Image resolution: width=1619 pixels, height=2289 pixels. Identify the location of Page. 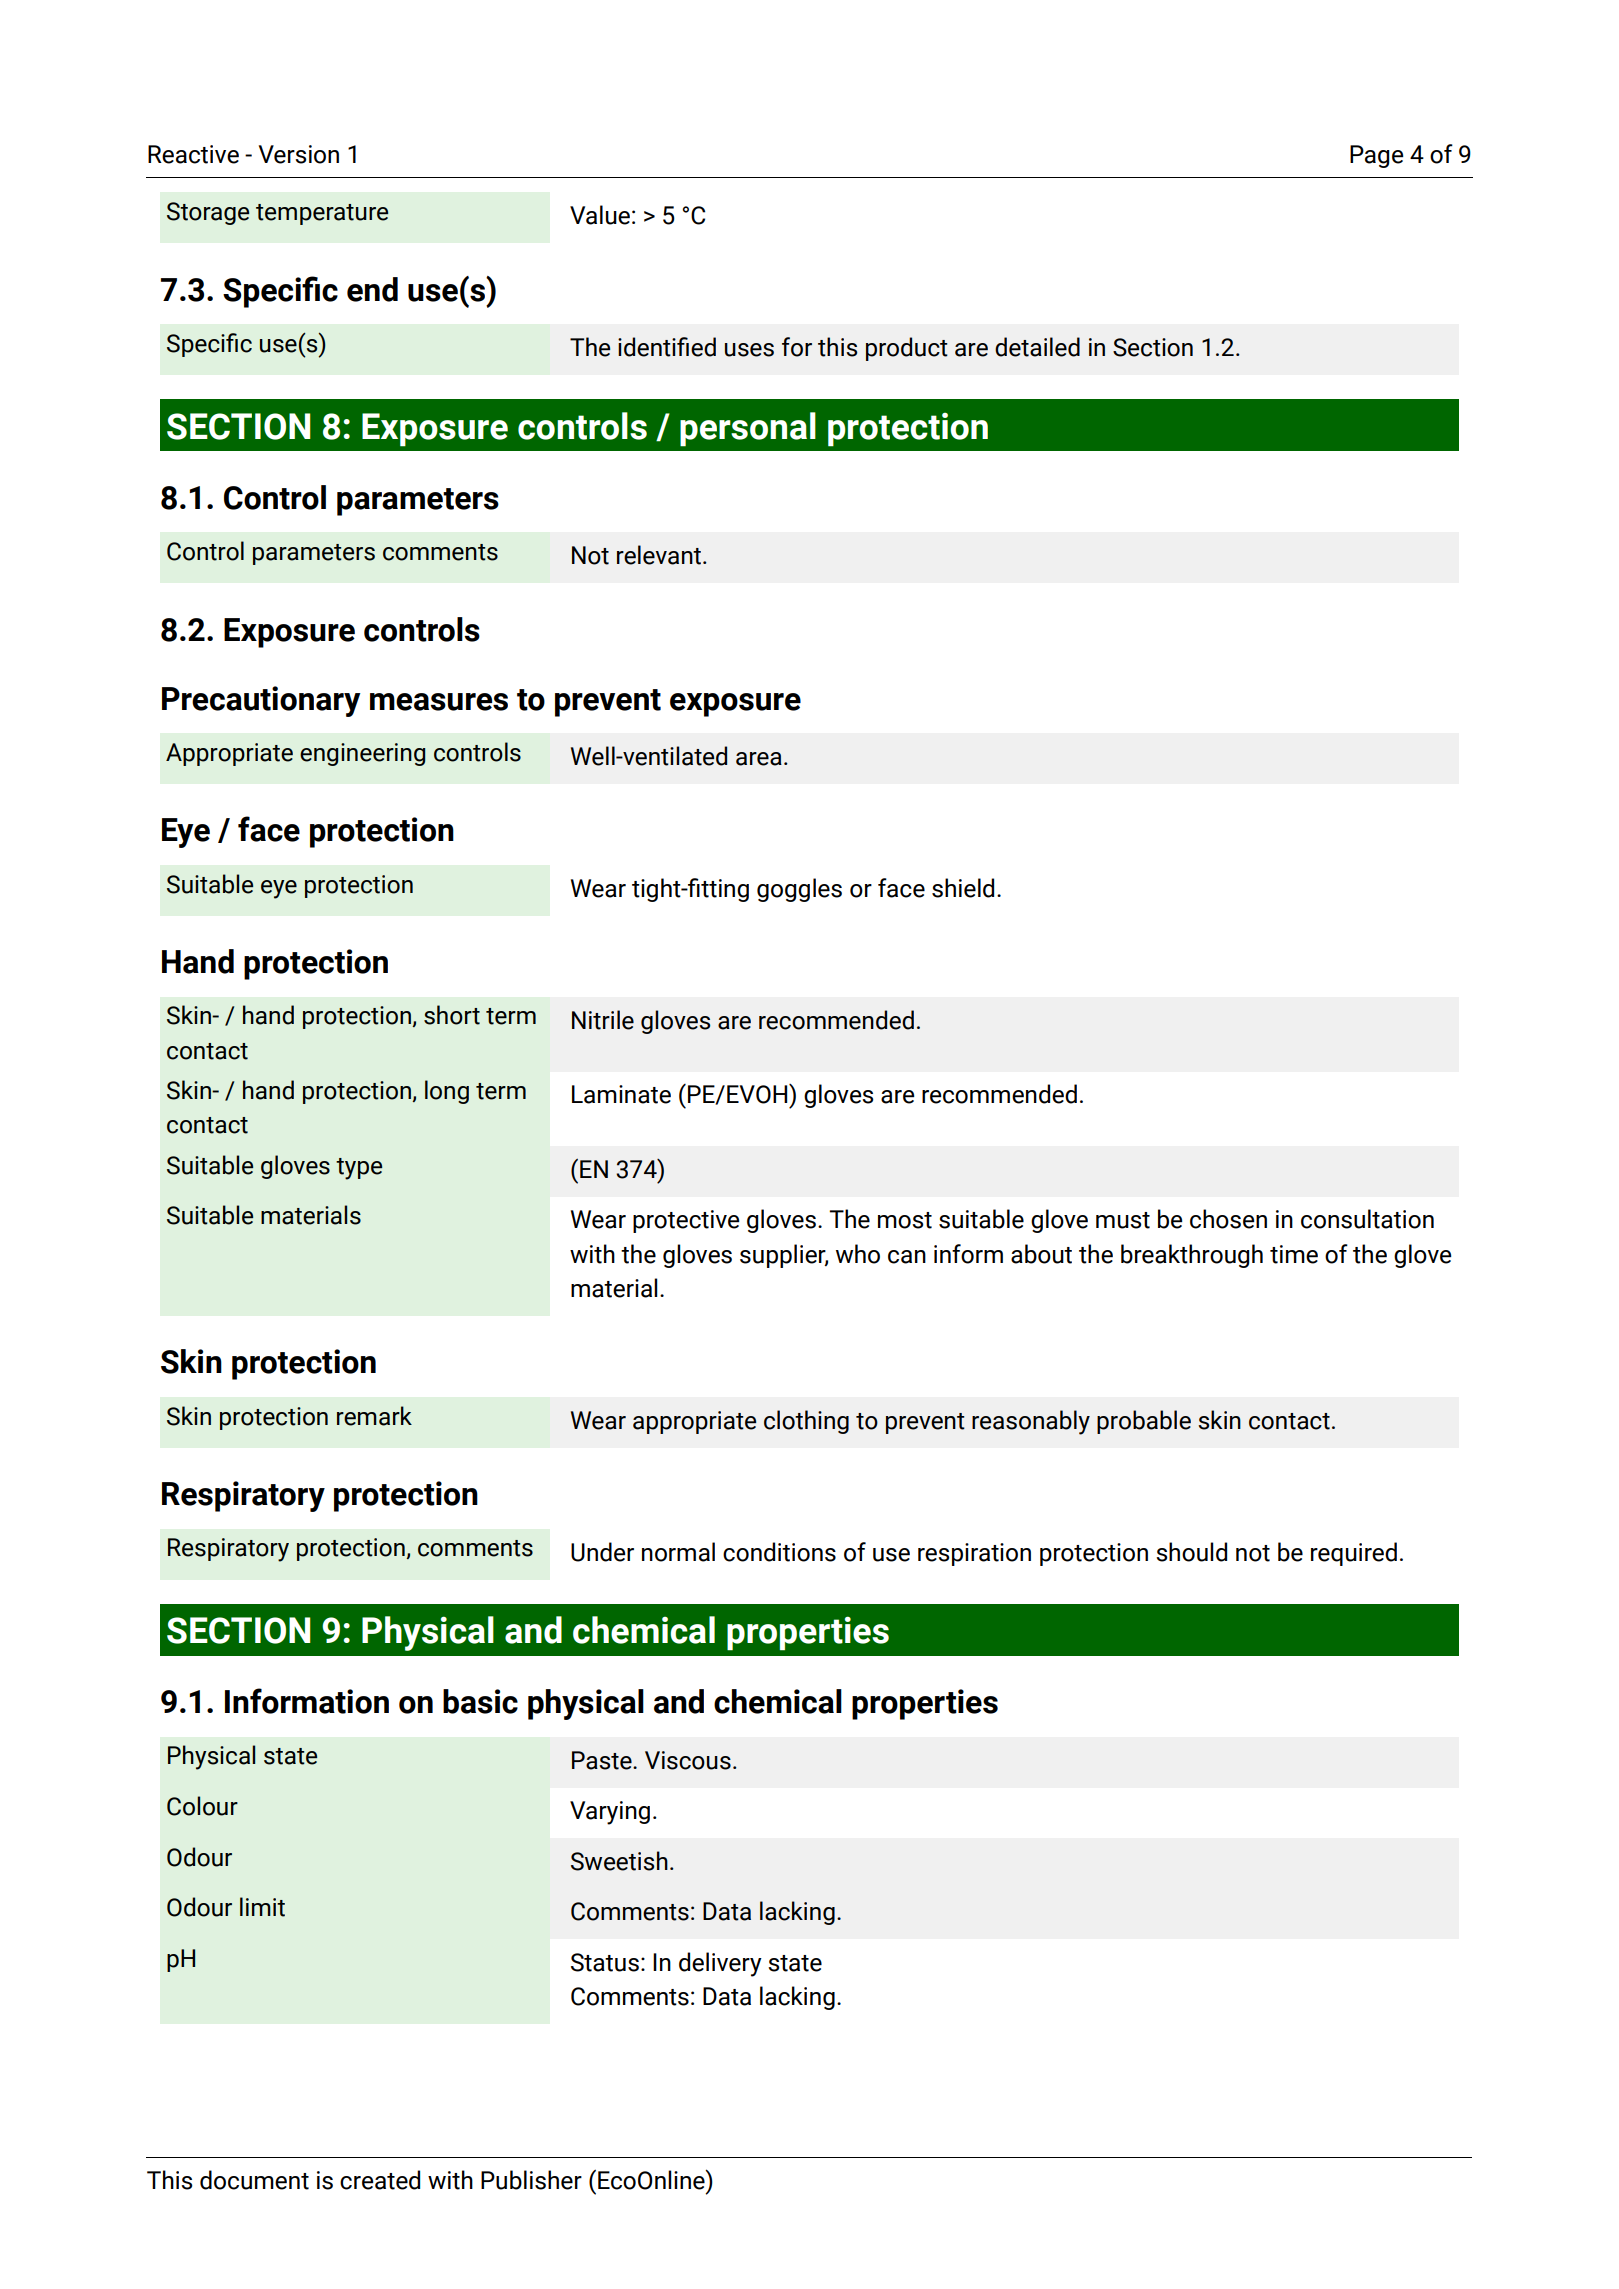
(1377, 156).
